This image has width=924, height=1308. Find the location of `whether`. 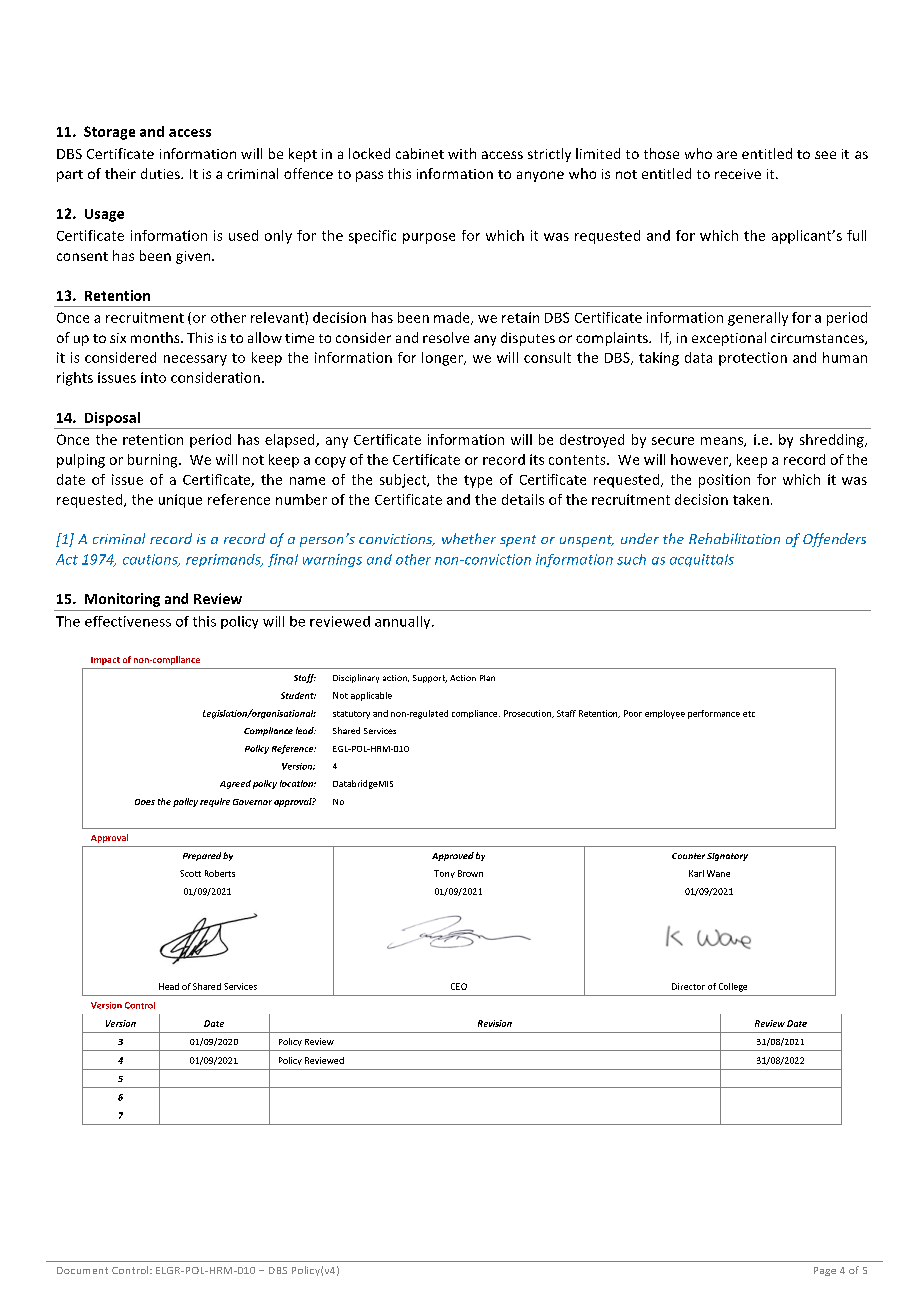

whether is located at coordinates (469, 538).
